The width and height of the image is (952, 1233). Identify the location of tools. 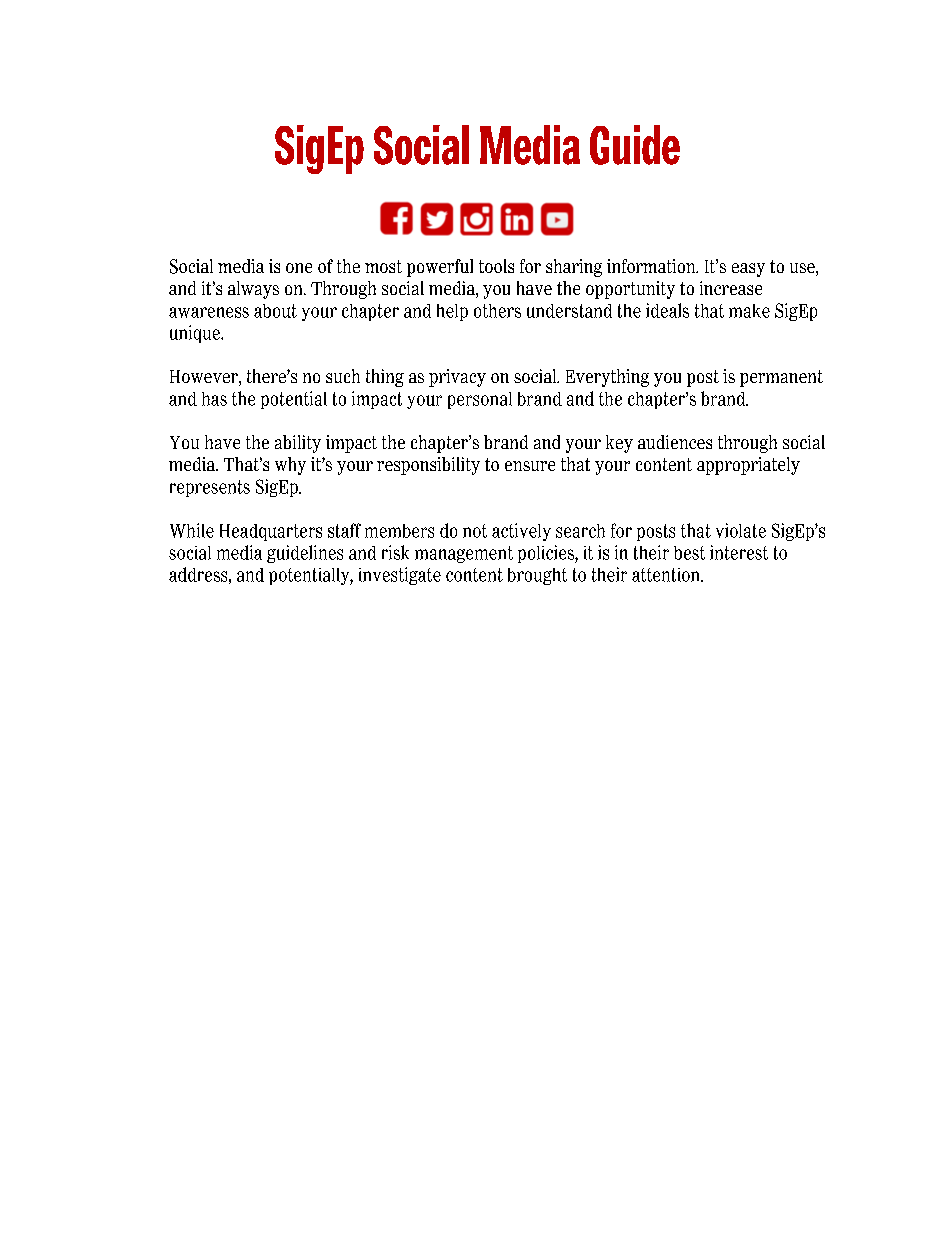
(496, 266).
